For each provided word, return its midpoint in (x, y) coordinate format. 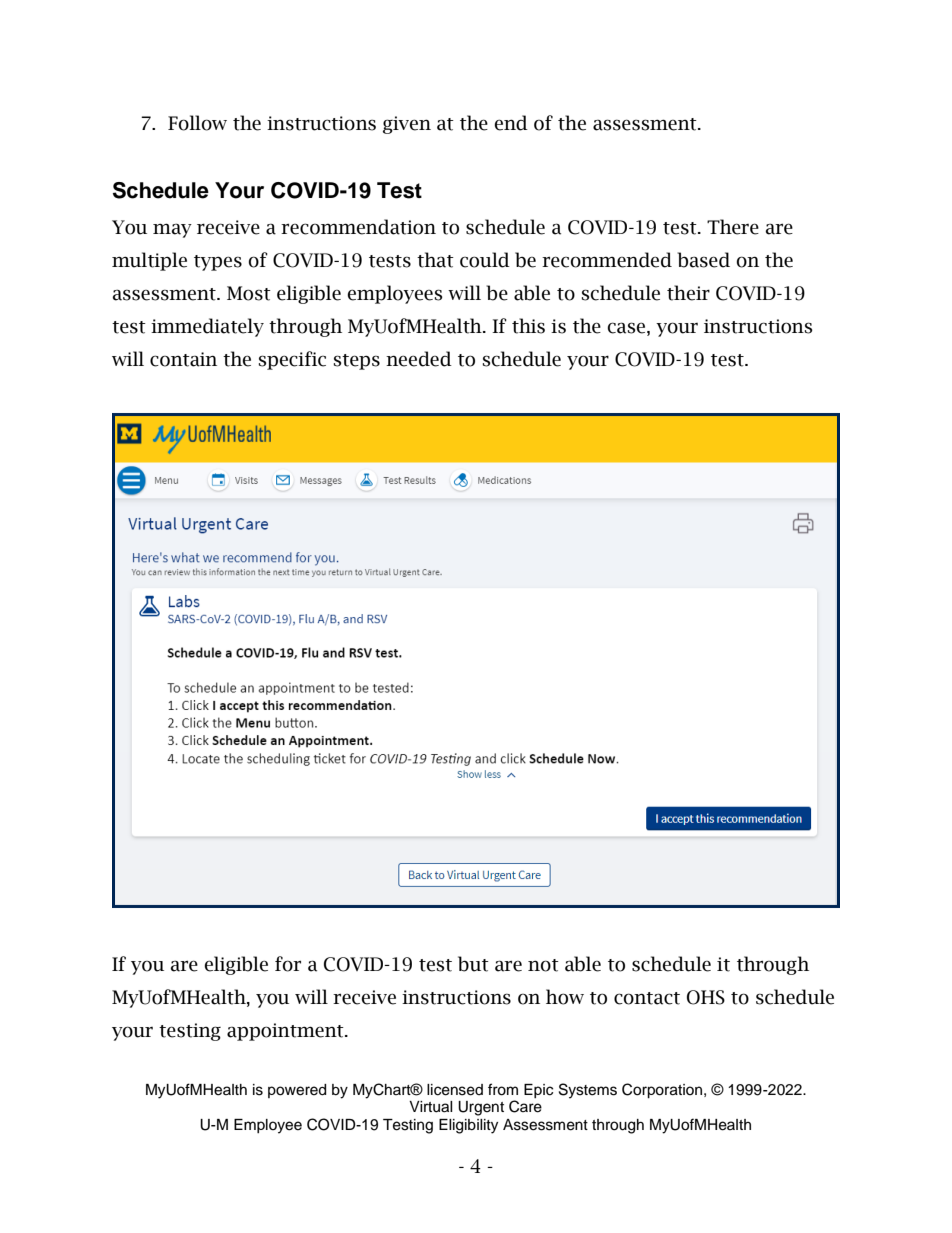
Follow (197, 123)
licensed (455, 1090)
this (528, 326)
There (733, 227)
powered (297, 1091)
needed (419, 359)
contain (183, 359)
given (407, 125)
